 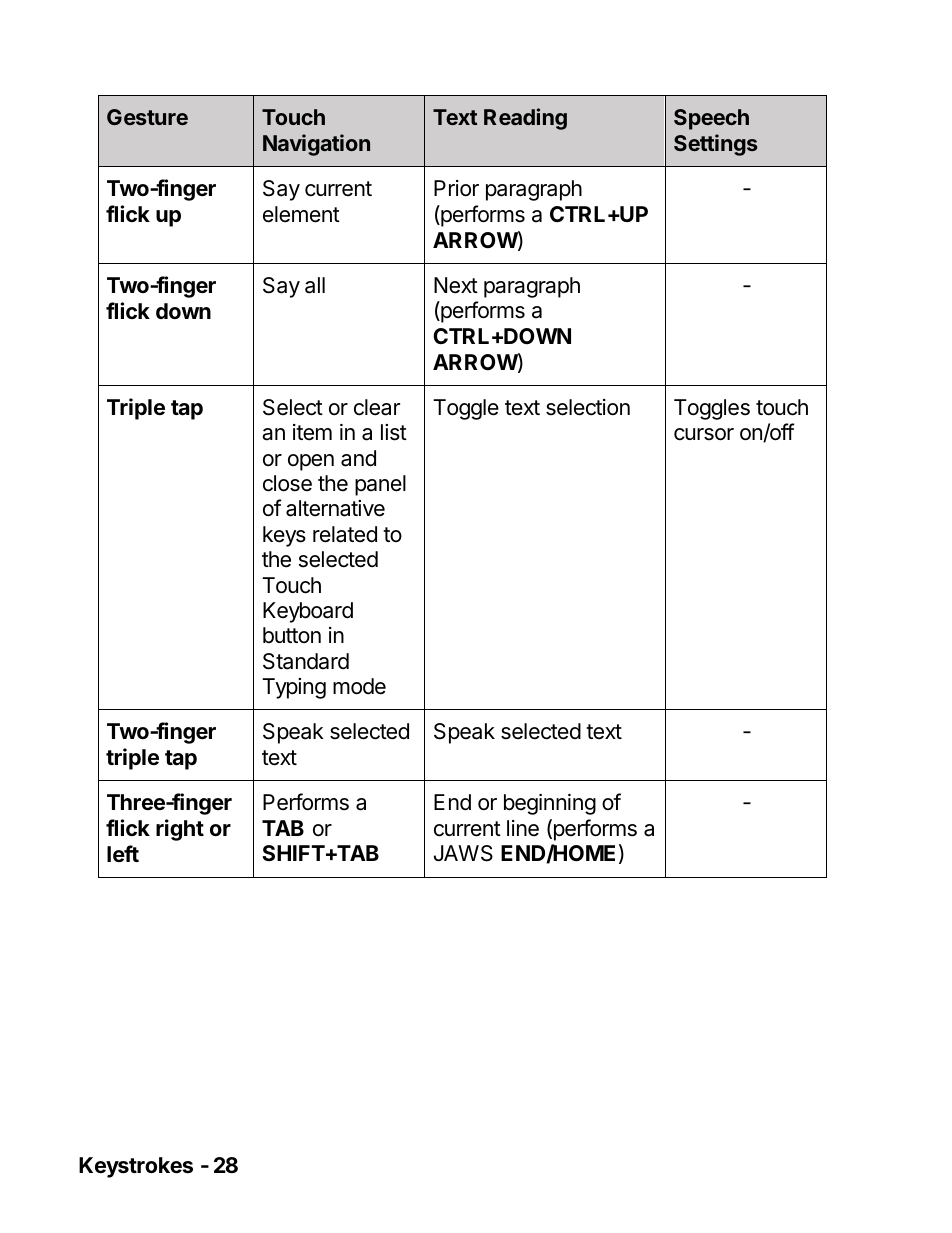 I want to click on close, so click(x=287, y=483).
